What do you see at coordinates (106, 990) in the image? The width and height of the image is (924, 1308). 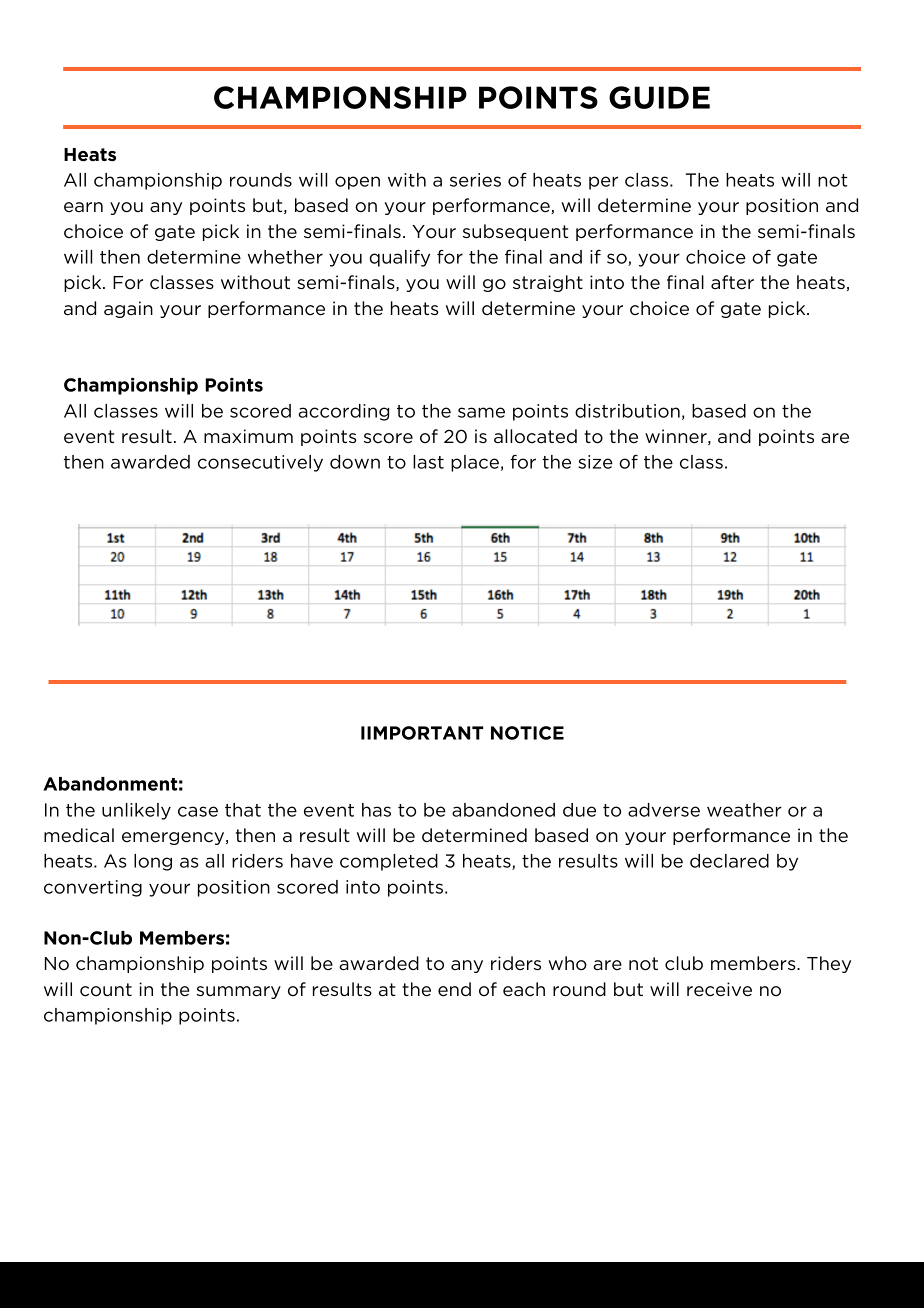 I see `count` at bounding box center [106, 990].
